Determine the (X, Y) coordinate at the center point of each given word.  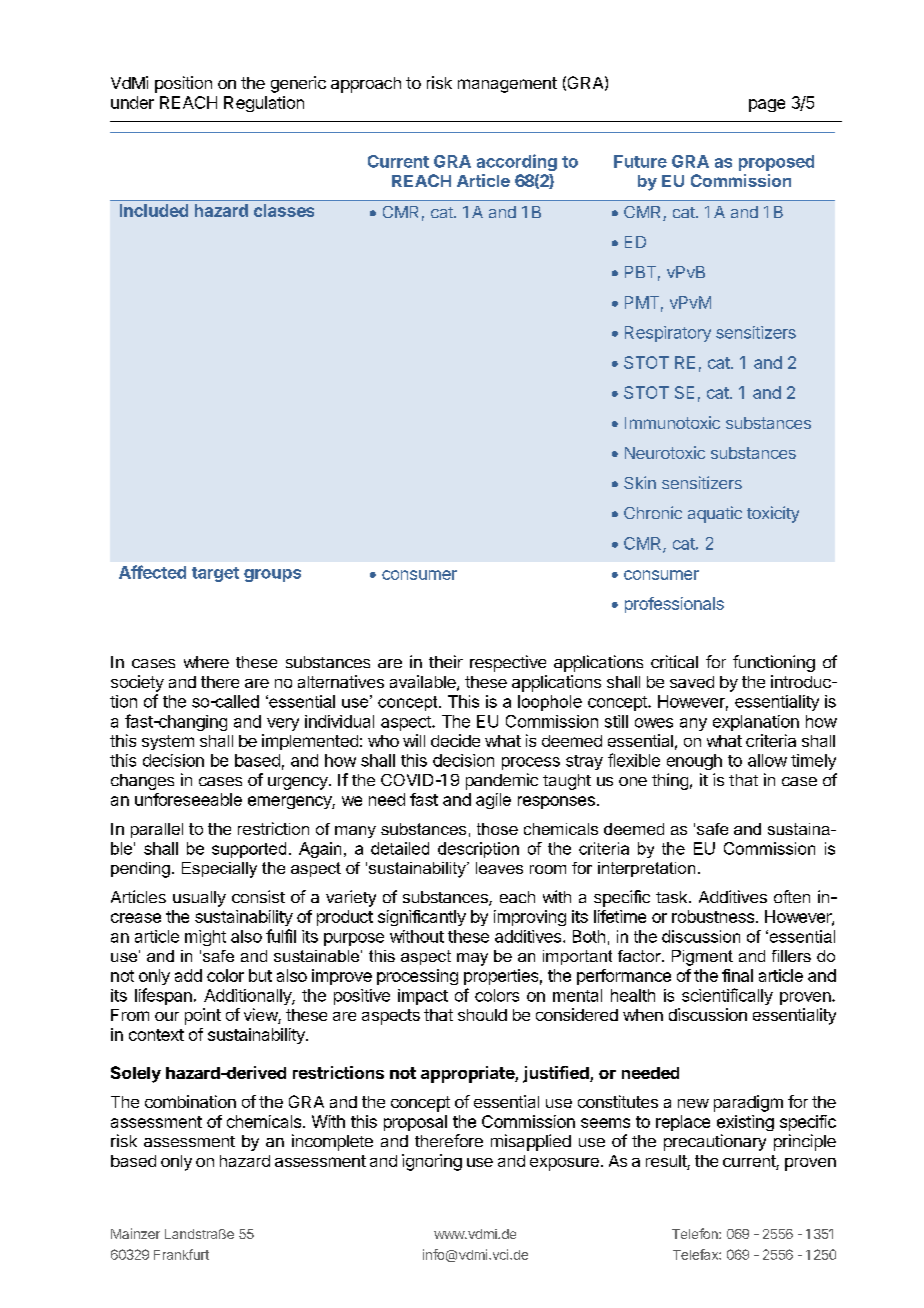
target (215, 574)
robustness (713, 916)
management (507, 85)
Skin (640, 482)
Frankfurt (181, 1254)
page (767, 105)
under (132, 102)
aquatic (715, 514)
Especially (219, 870)
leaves (499, 868)
